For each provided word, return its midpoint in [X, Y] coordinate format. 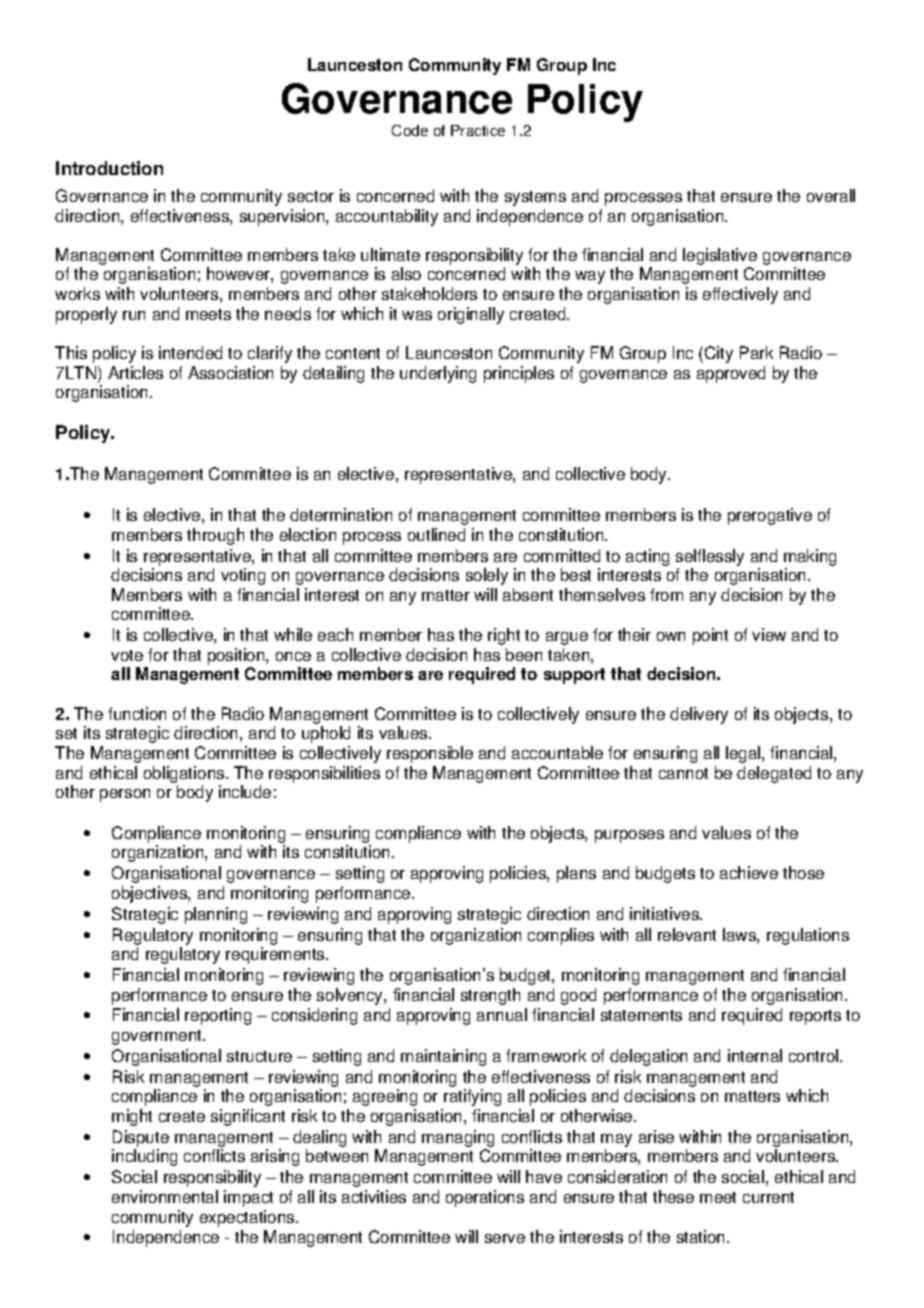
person [125, 795]
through [215, 536]
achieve [749, 872]
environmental [165, 1196]
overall [831, 195]
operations [485, 1198]
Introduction [109, 168]
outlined [436, 534]
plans [576, 874]
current [768, 1197]
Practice [478, 130]
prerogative [770, 516]
